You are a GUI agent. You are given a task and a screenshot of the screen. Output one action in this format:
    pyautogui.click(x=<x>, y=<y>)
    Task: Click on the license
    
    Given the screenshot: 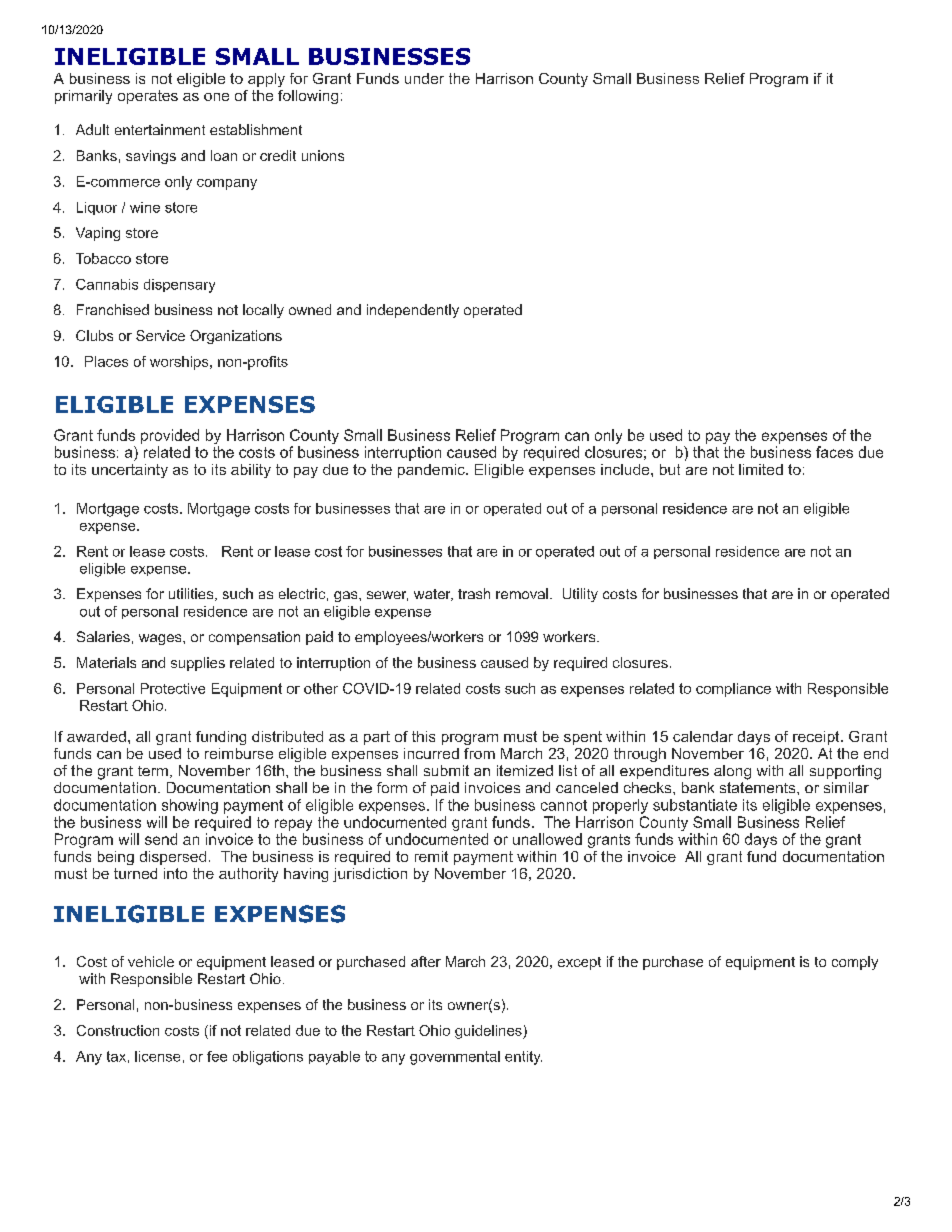 What is the action you would take?
    pyautogui.click(x=157, y=1056)
